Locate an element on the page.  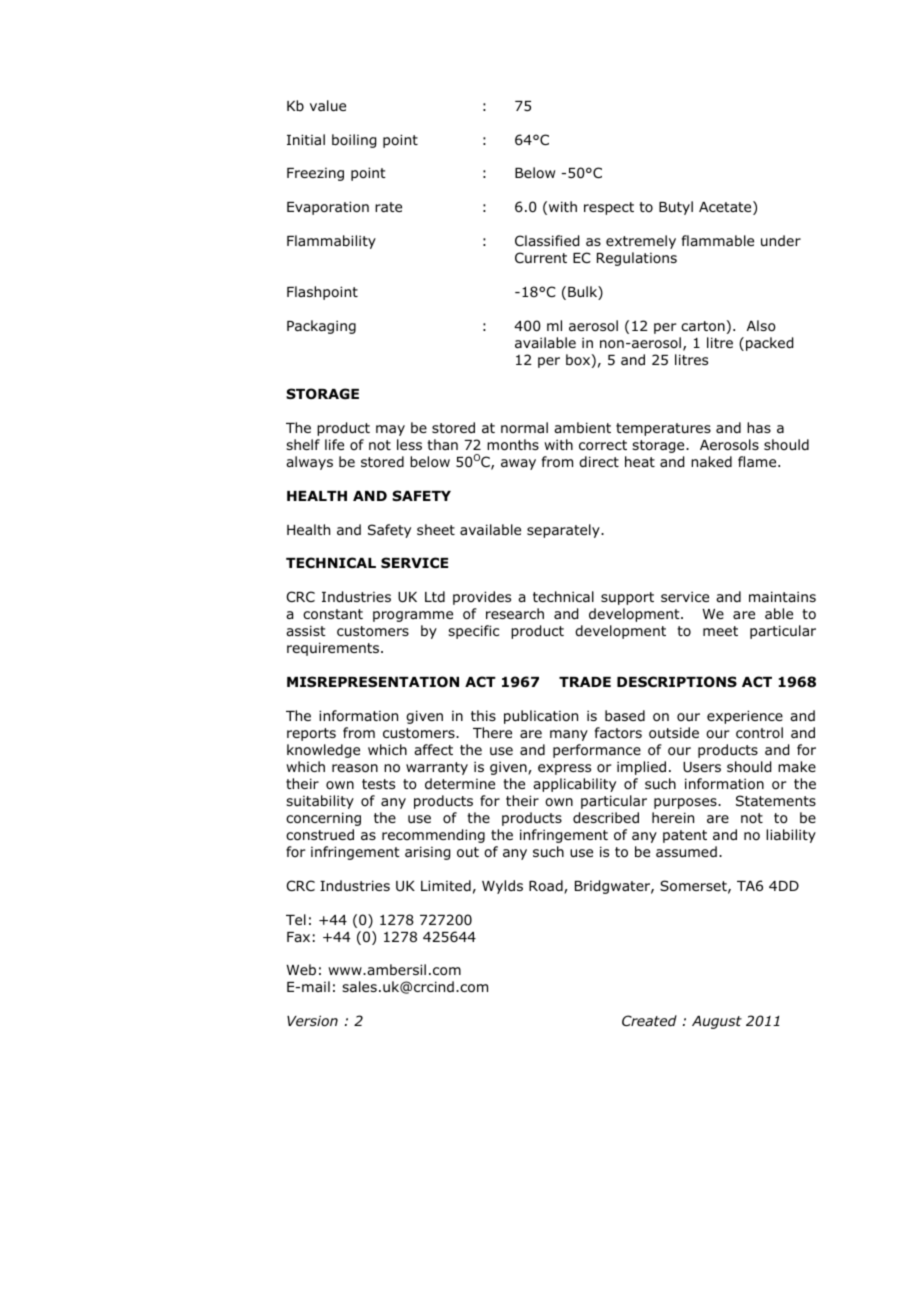
respect is located at coordinates (609, 208).
